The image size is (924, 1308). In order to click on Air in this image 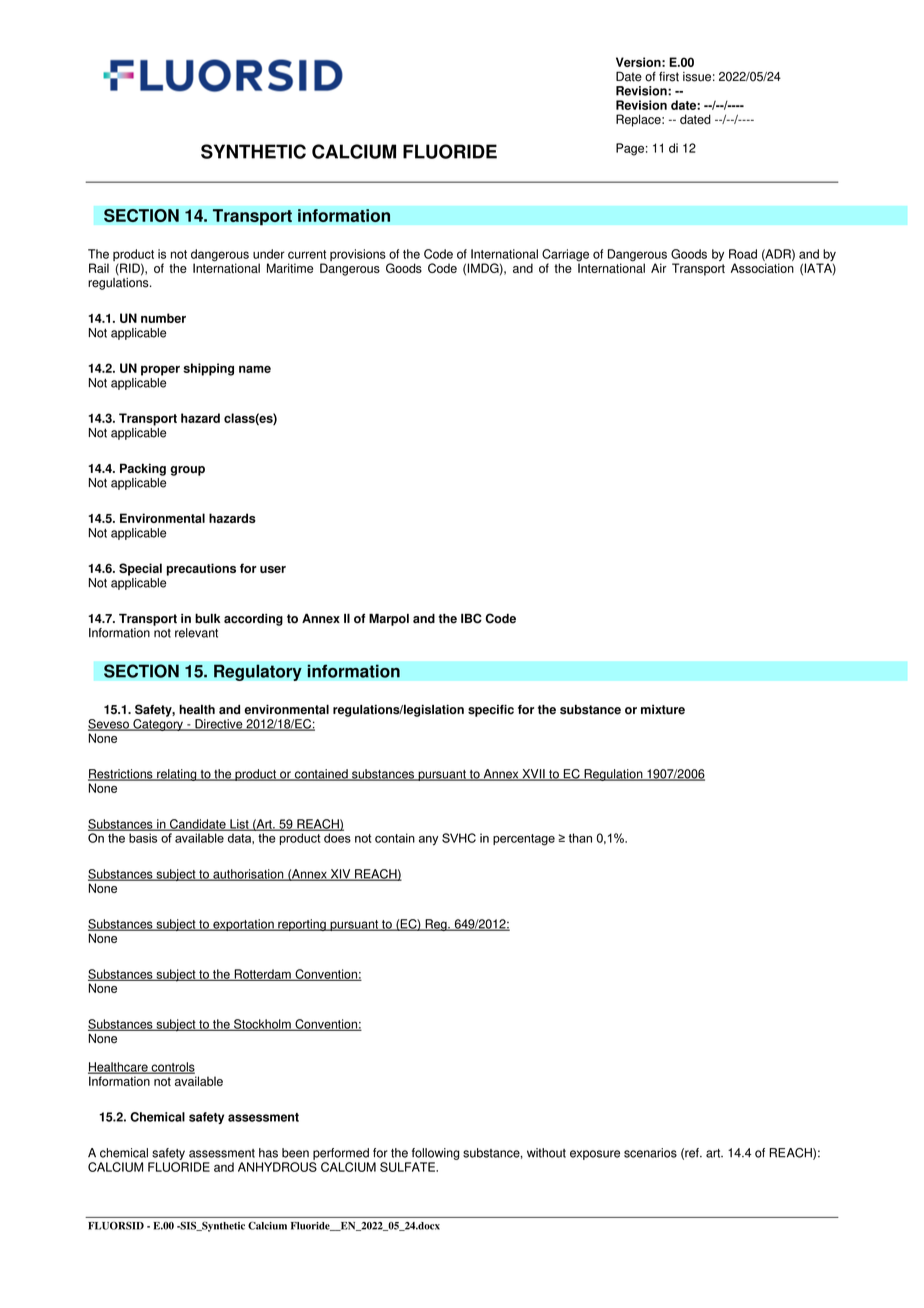, I will do `click(659, 268)`.
